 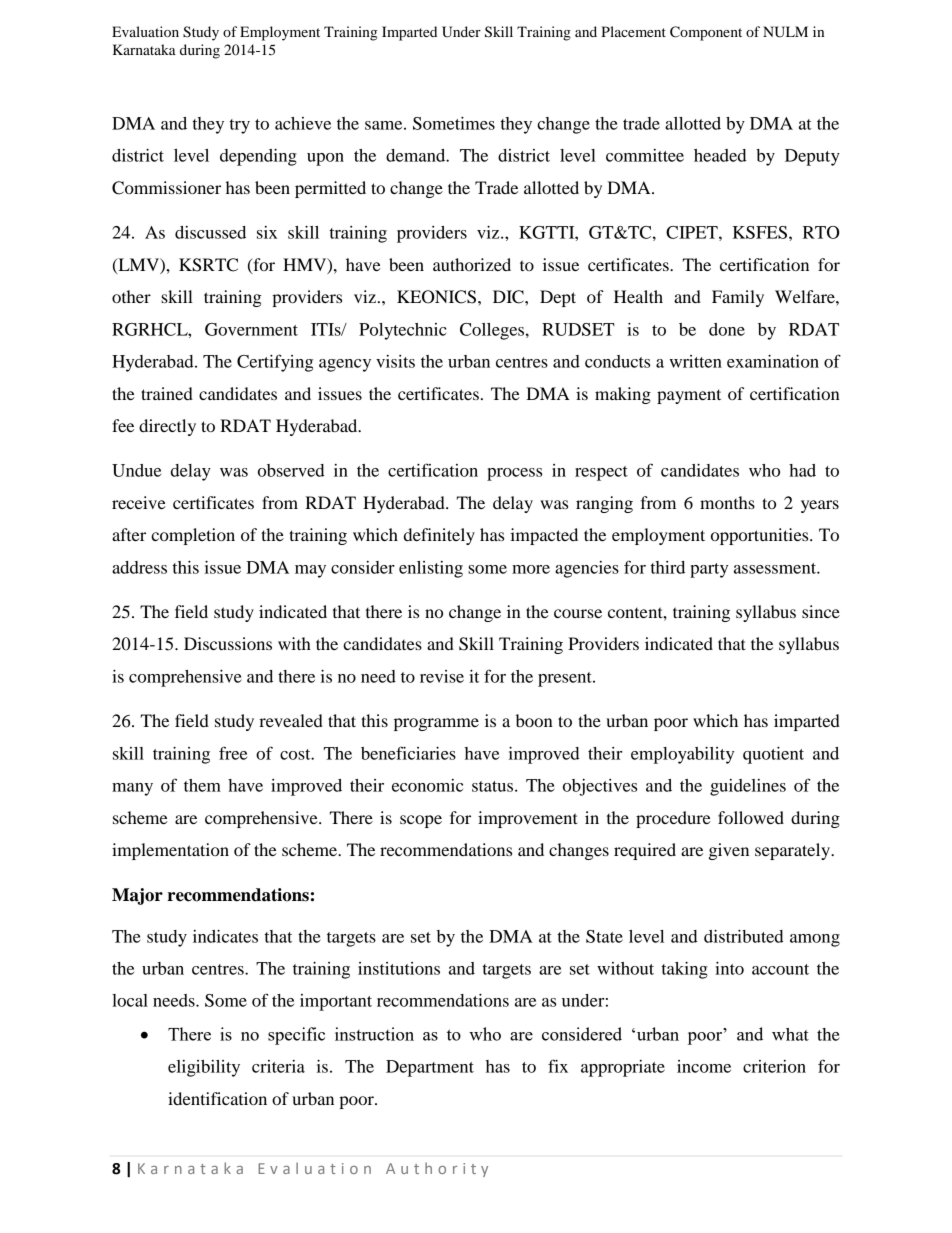 I want to click on Placement, so click(x=633, y=31).
